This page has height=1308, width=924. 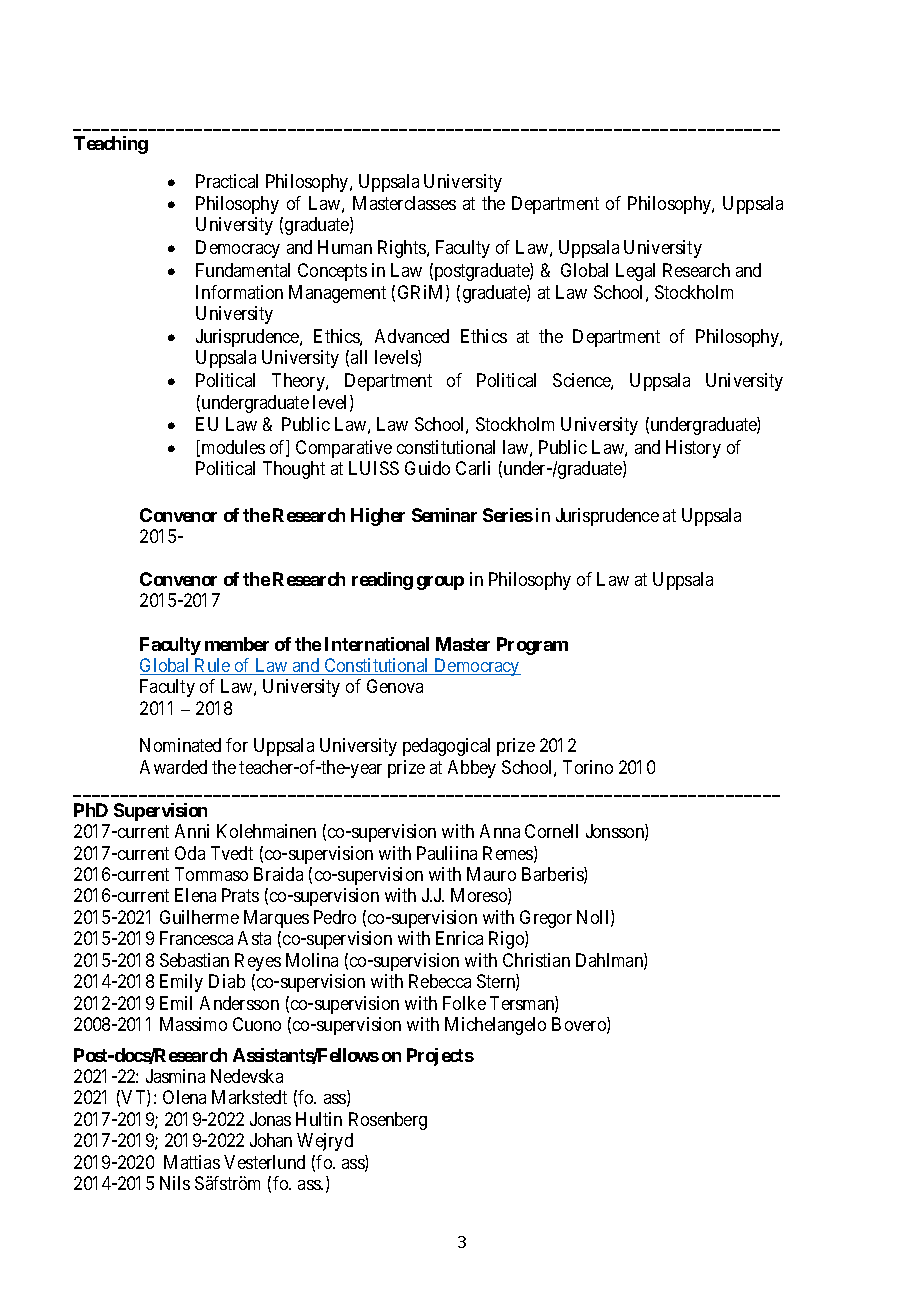 I want to click on Higher, so click(x=378, y=517).
